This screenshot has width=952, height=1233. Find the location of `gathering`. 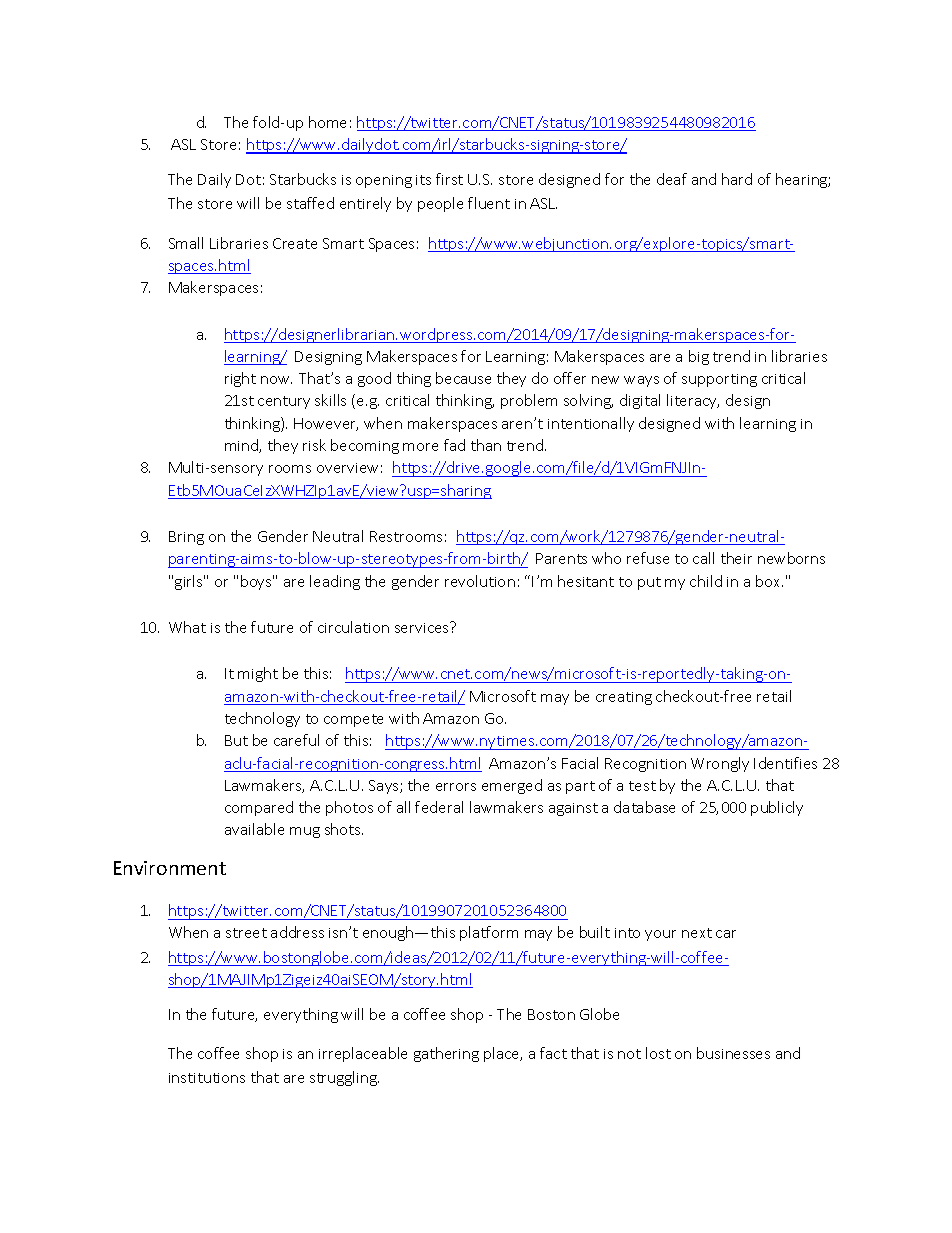

gathering is located at coordinates (446, 1054).
